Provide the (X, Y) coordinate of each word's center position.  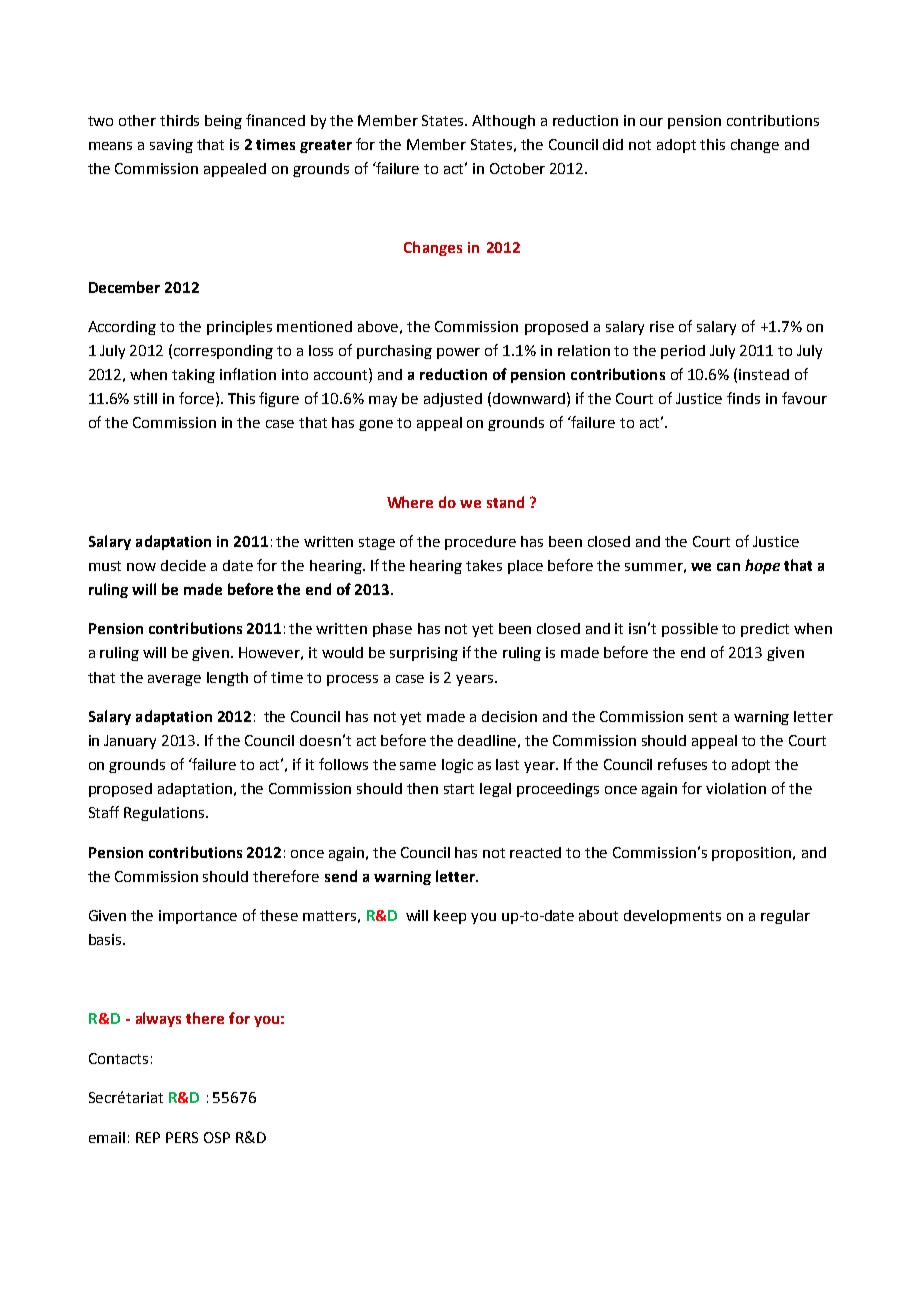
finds (743, 398)
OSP (217, 1137)
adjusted (453, 400)
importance (198, 917)
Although (503, 122)
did (613, 144)
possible (690, 630)
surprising (424, 654)
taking (193, 376)
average (174, 680)
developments (672, 917)
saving (171, 146)
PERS (182, 1137)
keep (450, 917)
